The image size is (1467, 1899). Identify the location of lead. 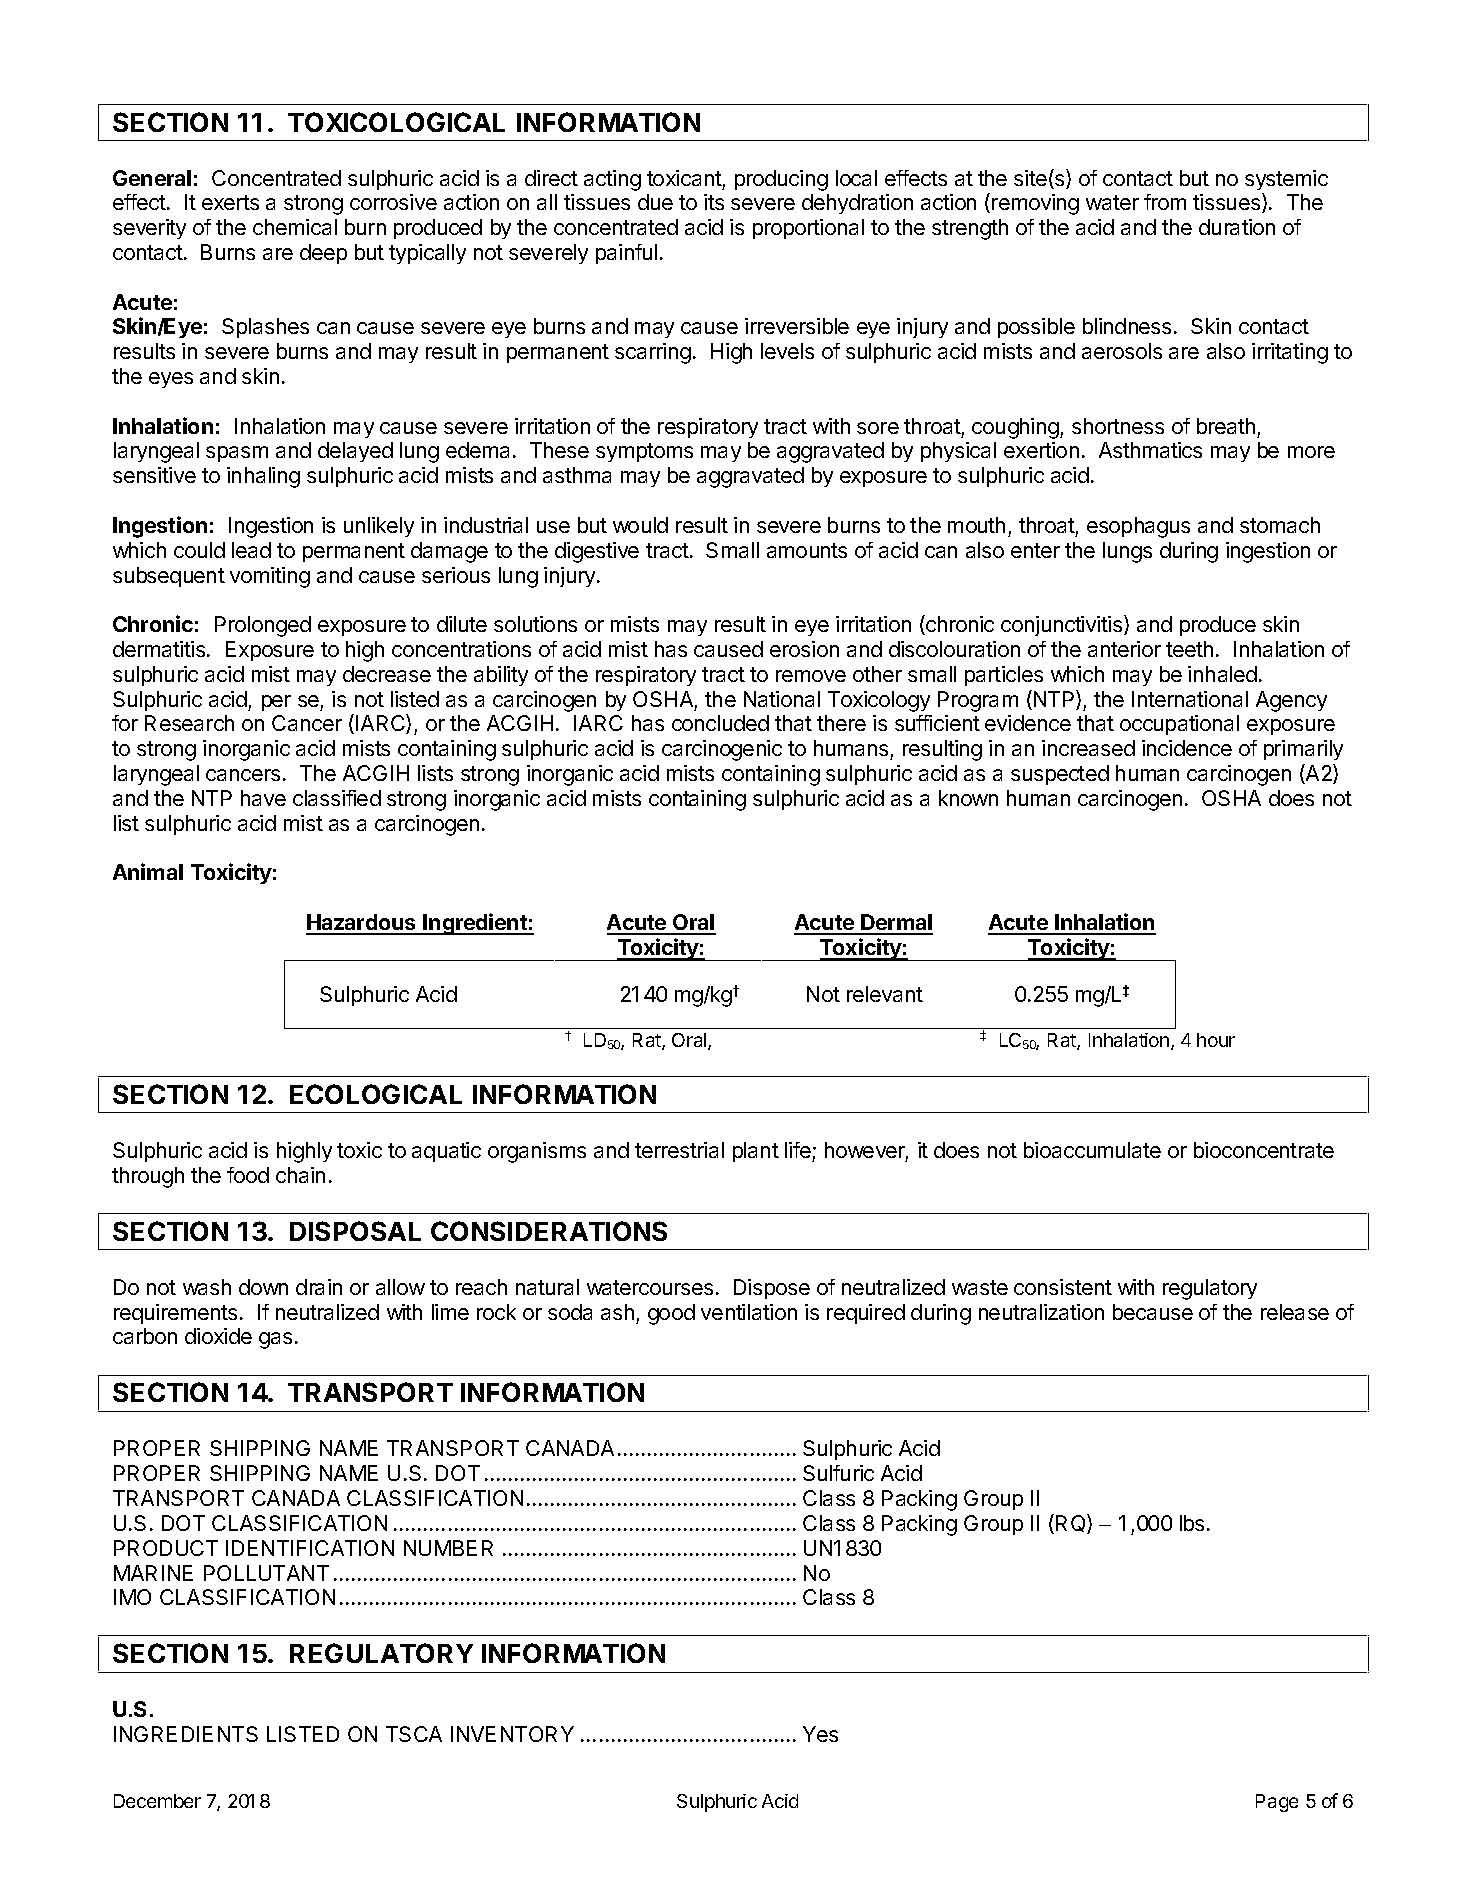
(251, 550).
